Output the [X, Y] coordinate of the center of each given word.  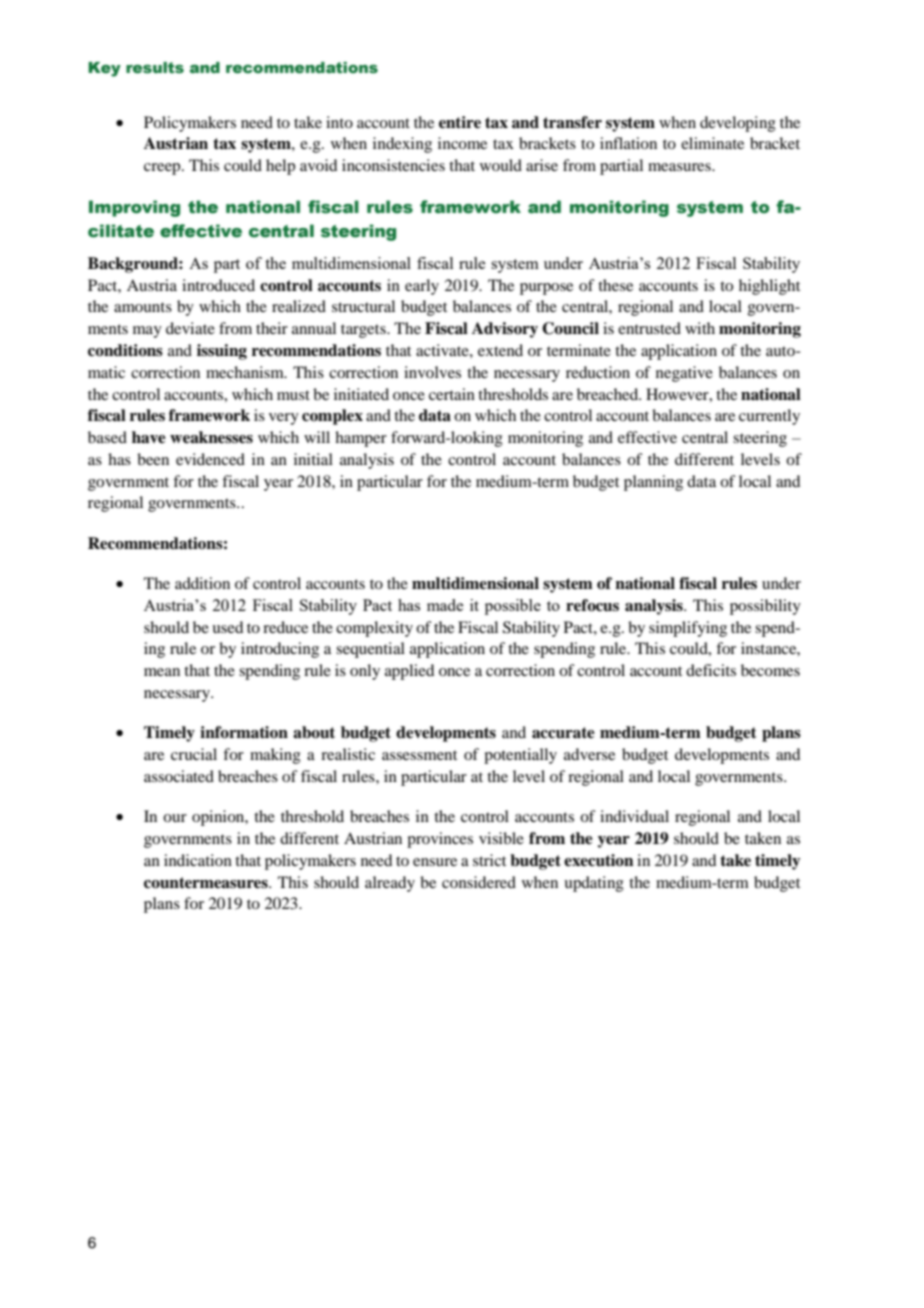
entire [460, 122]
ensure [435, 862]
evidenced [210, 459]
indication [198, 860]
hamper [361, 439]
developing [738, 124]
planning [653, 483]
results [155, 68]
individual [634, 816]
